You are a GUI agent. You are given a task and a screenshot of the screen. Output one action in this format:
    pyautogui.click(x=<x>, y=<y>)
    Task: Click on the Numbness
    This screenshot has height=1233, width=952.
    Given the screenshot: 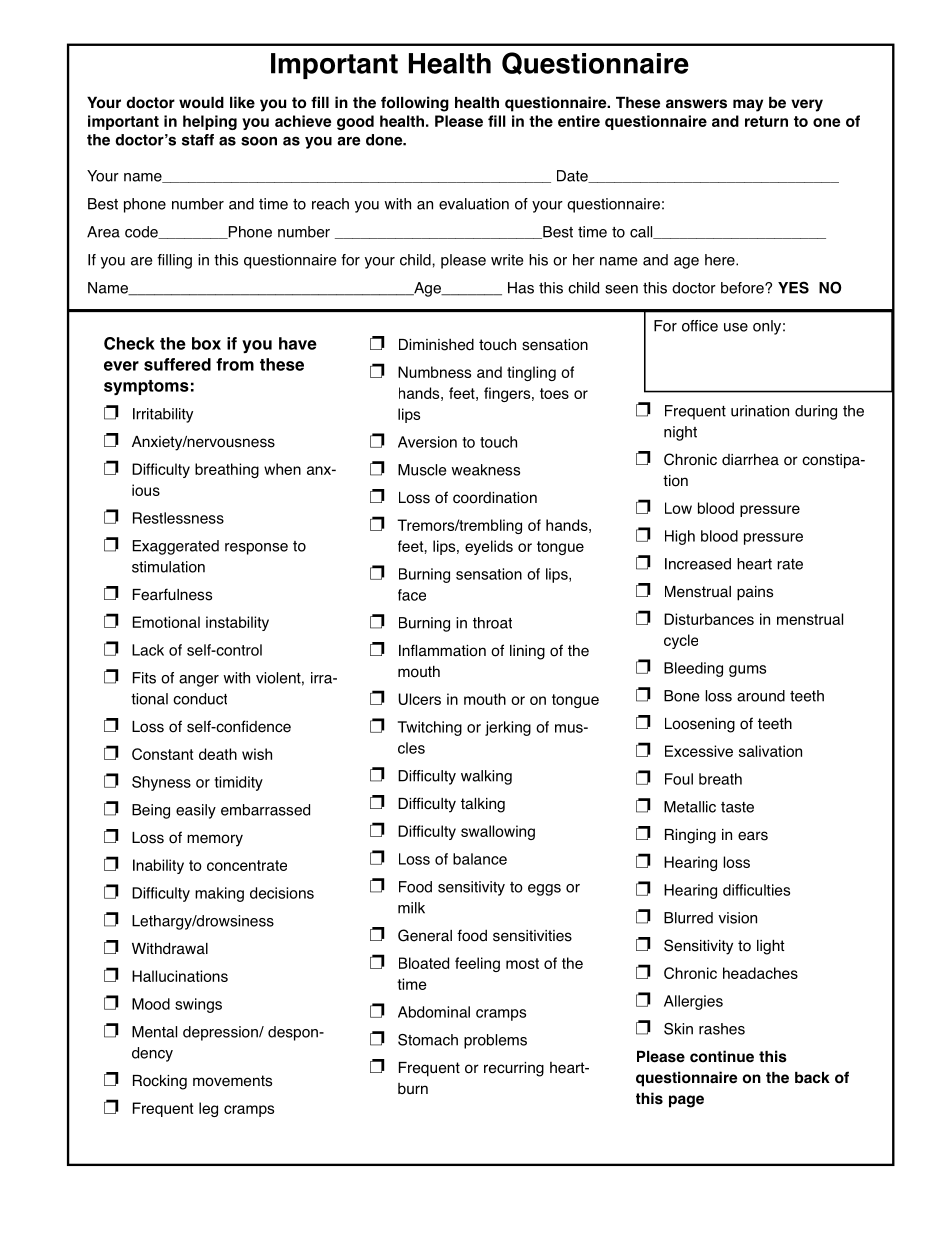 What is the action you would take?
    pyautogui.click(x=434, y=372)
